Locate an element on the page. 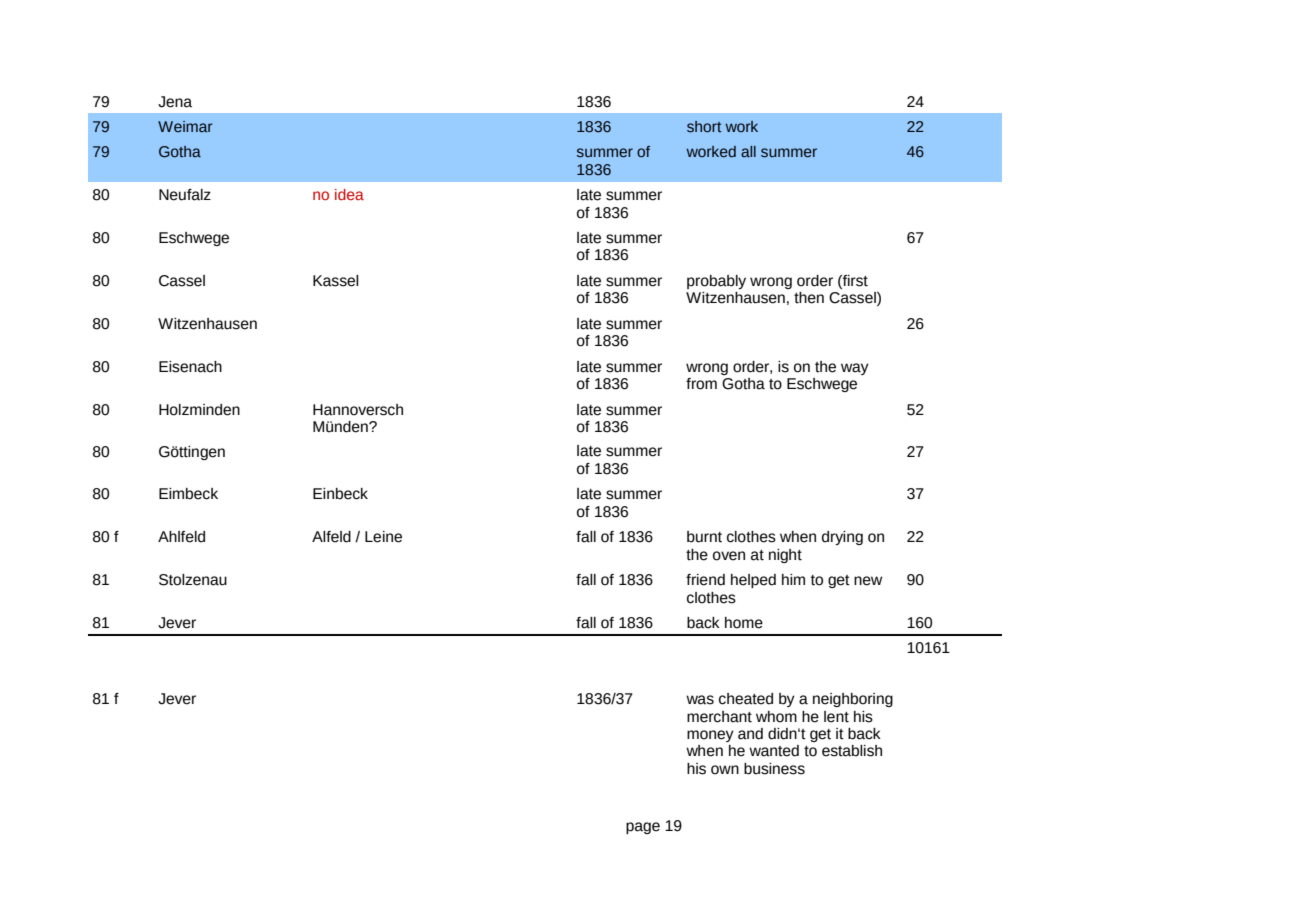  home is located at coordinates (744, 623).
